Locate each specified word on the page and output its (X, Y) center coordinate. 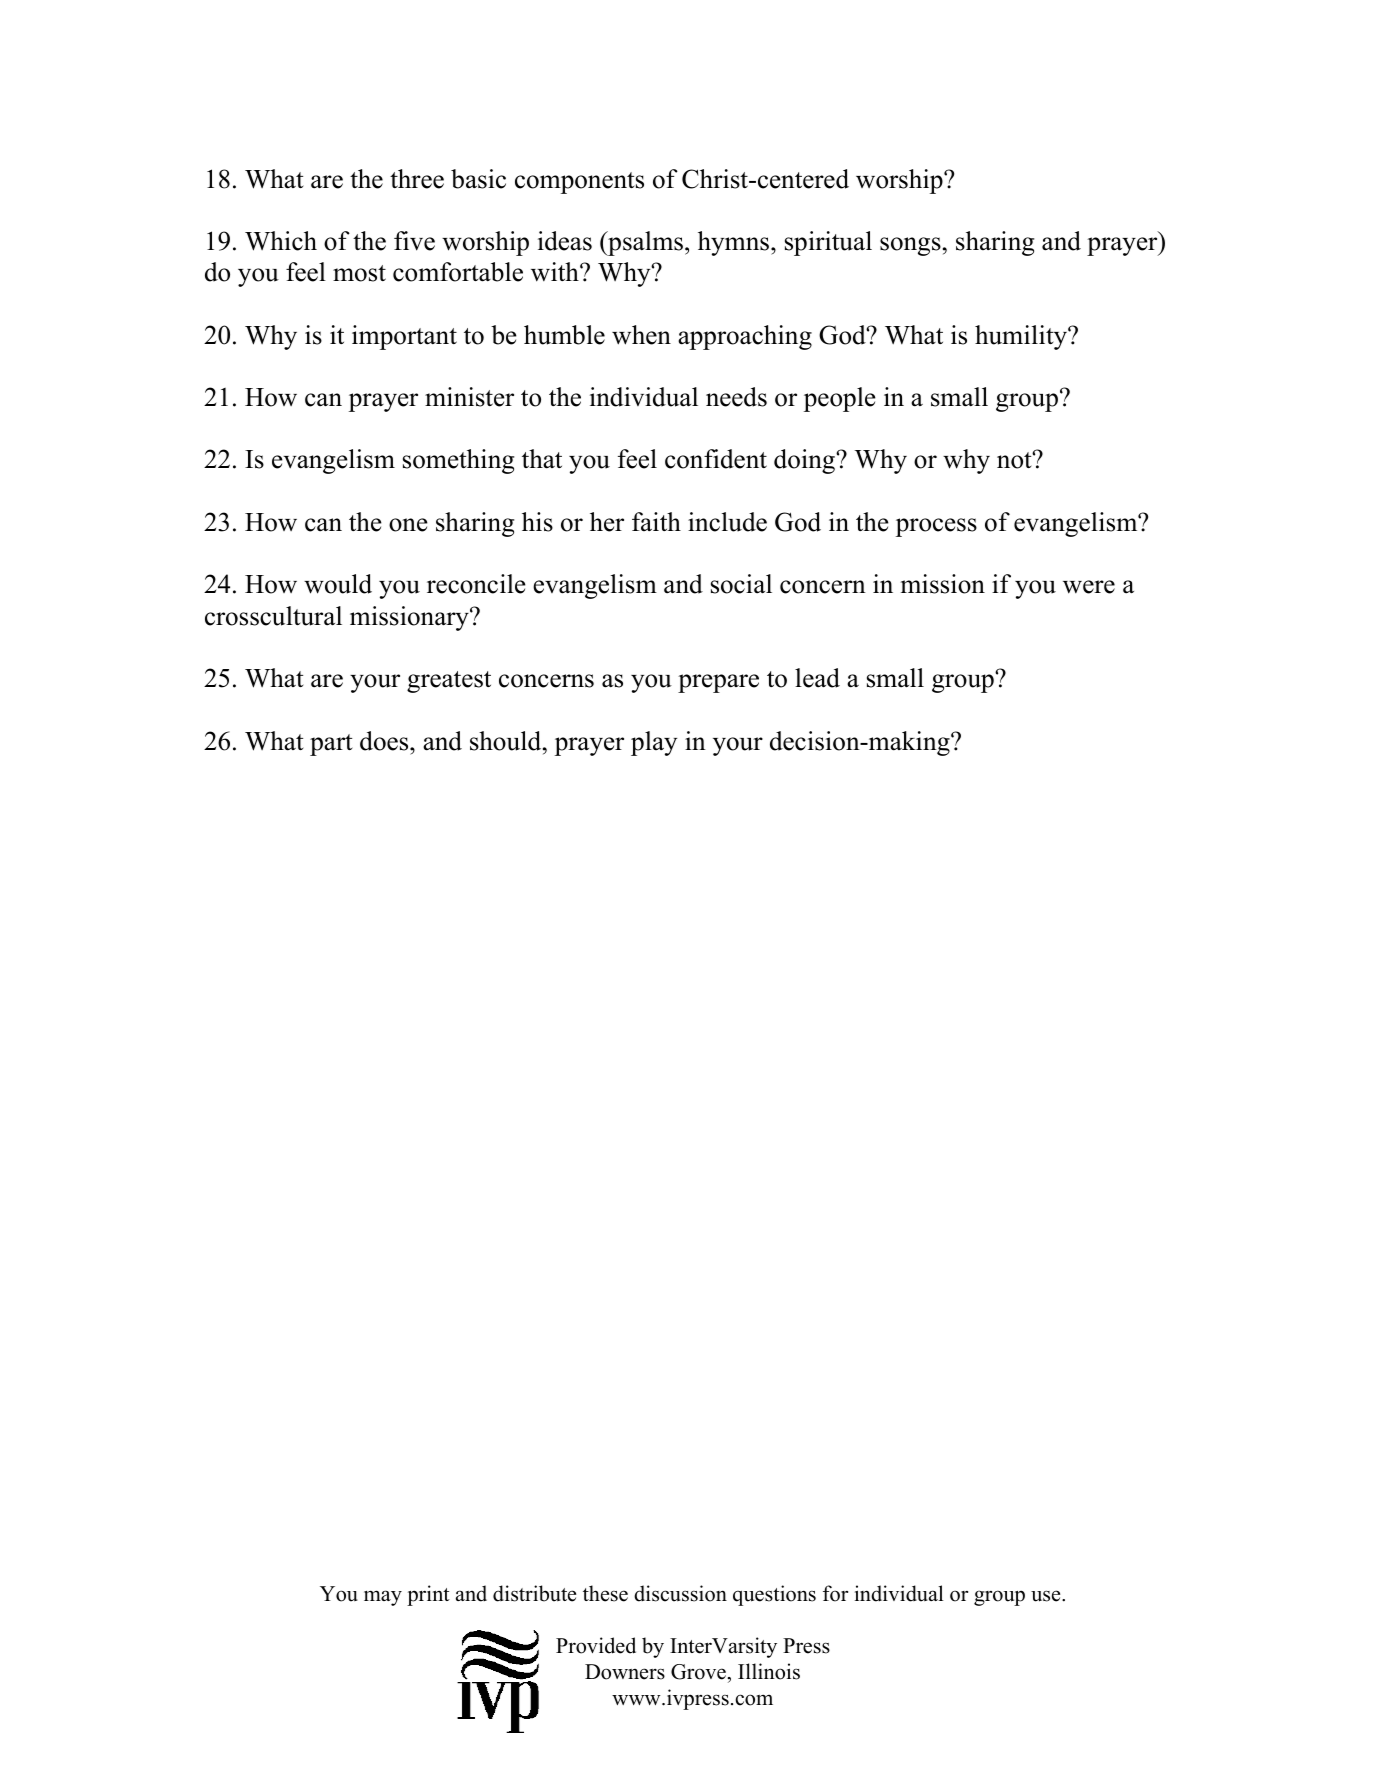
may (383, 1598)
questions (774, 1595)
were (1089, 587)
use (1047, 1596)
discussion (680, 1593)
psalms (644, 243)
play (654, 743)
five (414, 241)
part (331, 745)
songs (910, 246)
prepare (718, 683)
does (385, 741)
